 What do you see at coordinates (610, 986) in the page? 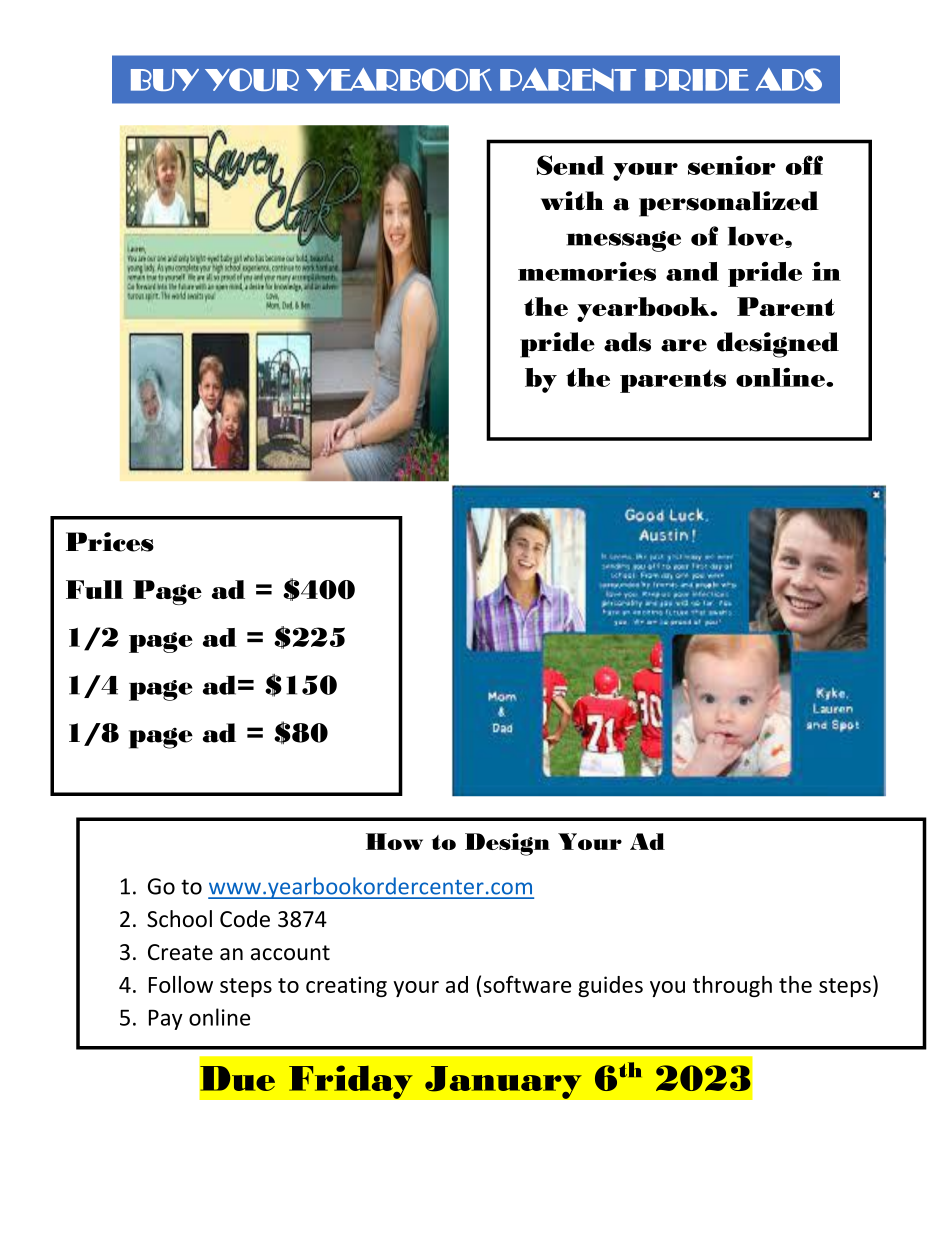
I see `guides` at bounding box center [610, 986].
